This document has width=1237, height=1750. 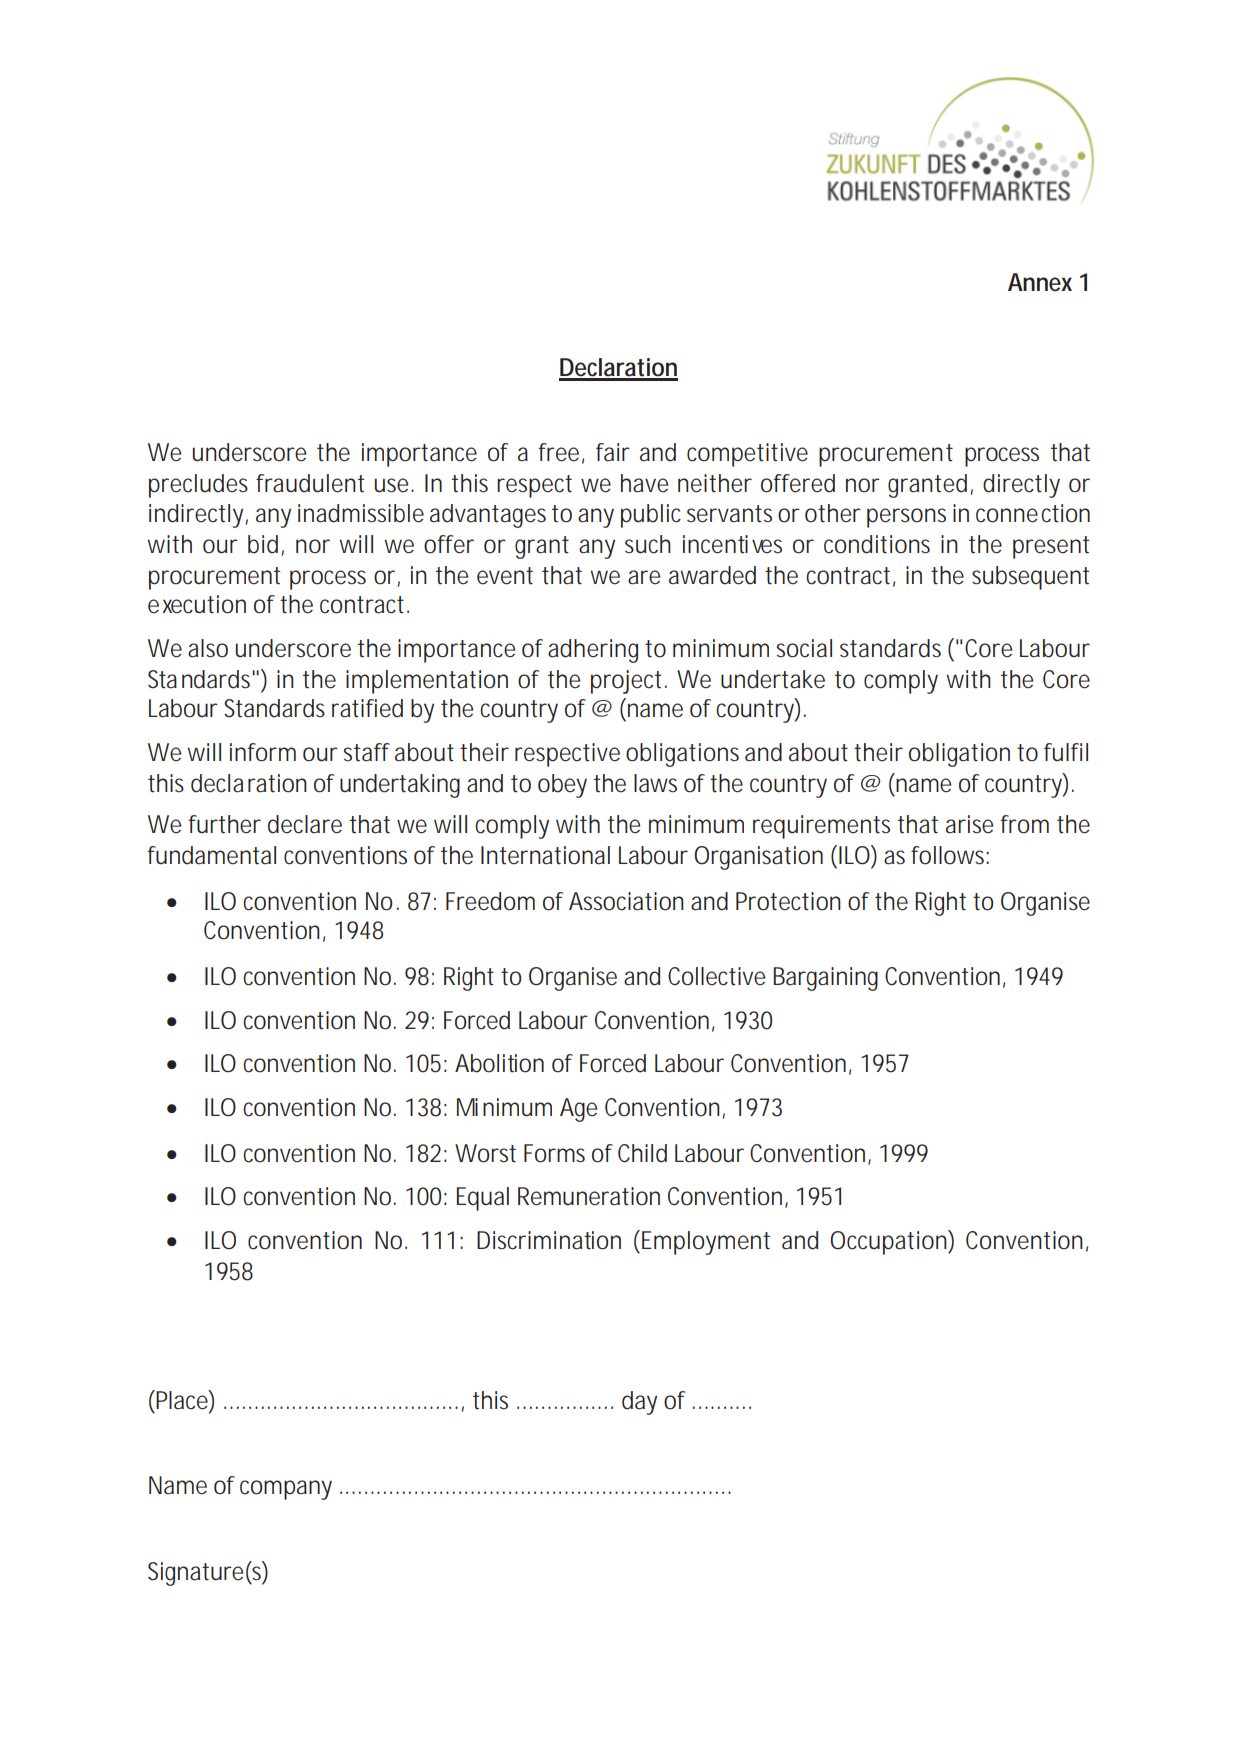 What do you see at coordinates (1040, 282) in the document?
I see `Annex` at bounding box center [1040, 282].
